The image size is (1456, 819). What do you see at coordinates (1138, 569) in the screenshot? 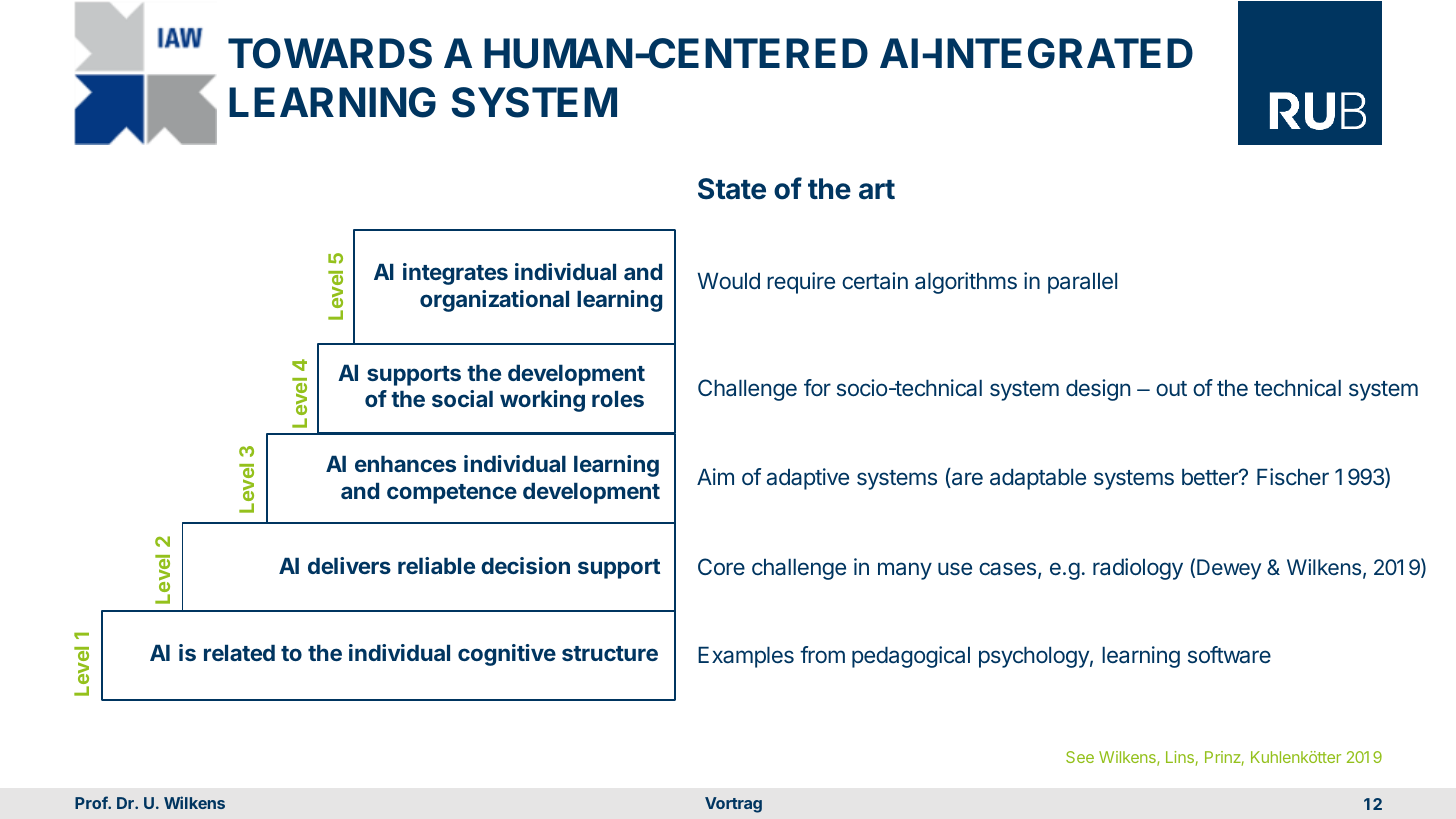
I see `radiology` at bounding box center [1138, 569].
